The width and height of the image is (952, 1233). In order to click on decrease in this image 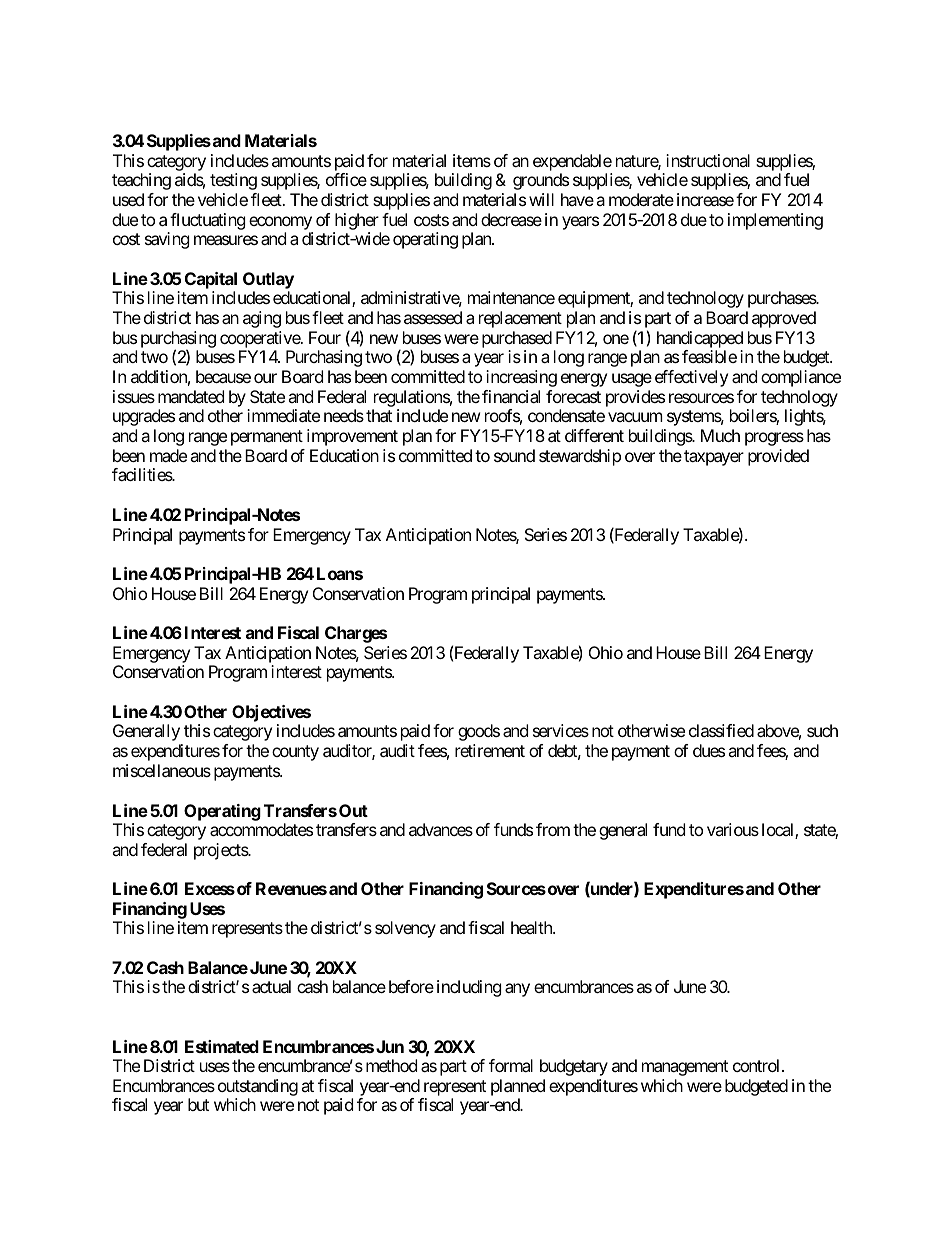, I will do `click(511, 219)`.
